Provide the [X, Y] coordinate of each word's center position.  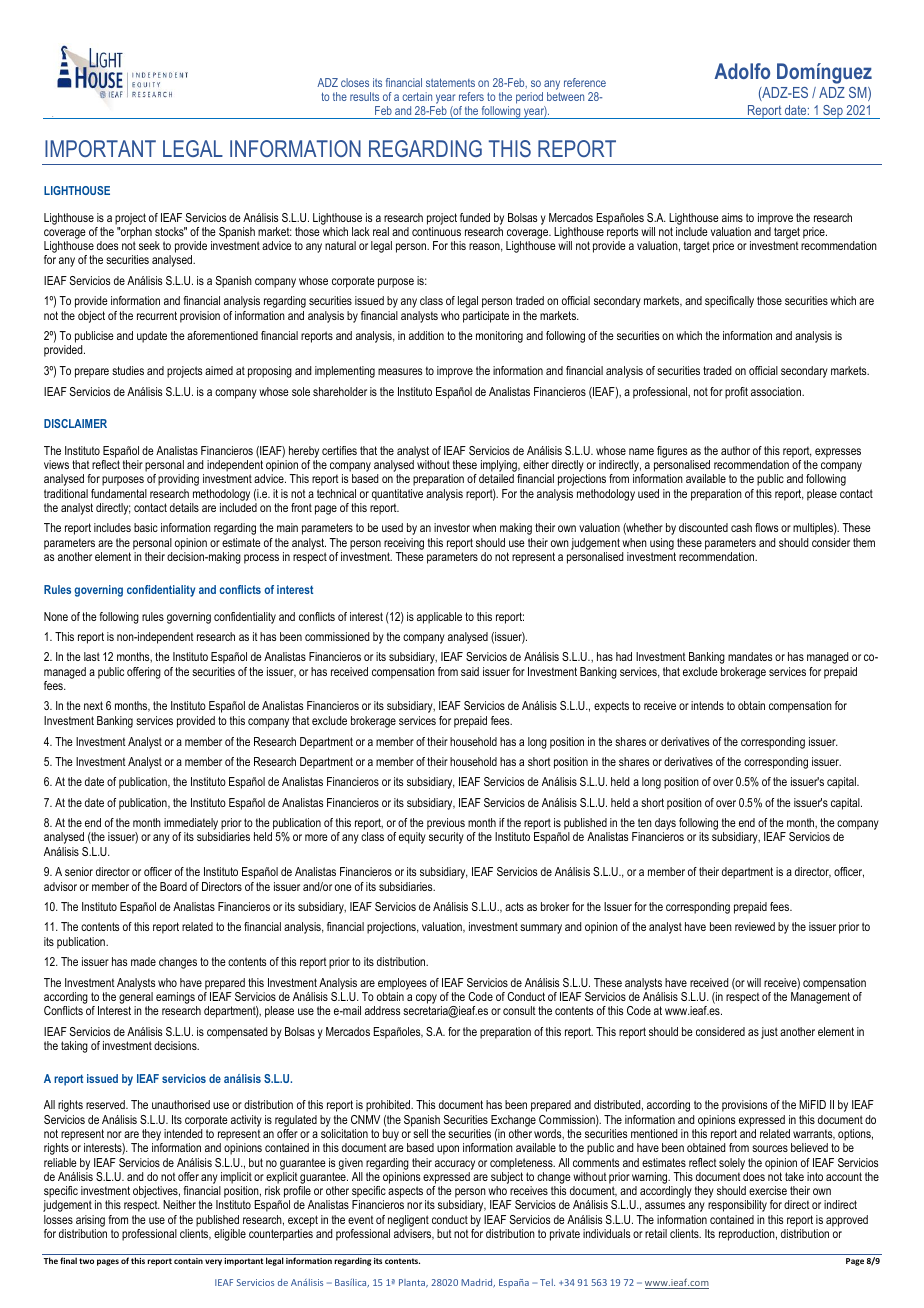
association [777, 391]
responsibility [737, 1206]
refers [471, 96]
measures [400, 371]
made [143, 961]
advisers [414, 1234]
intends [707, 705]
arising [90, 1221]
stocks [170, 231]
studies [128, 370]
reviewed [755, 926]
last [92, 656]
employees [402, 984]
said [470, 671]
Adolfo [742, 71]
